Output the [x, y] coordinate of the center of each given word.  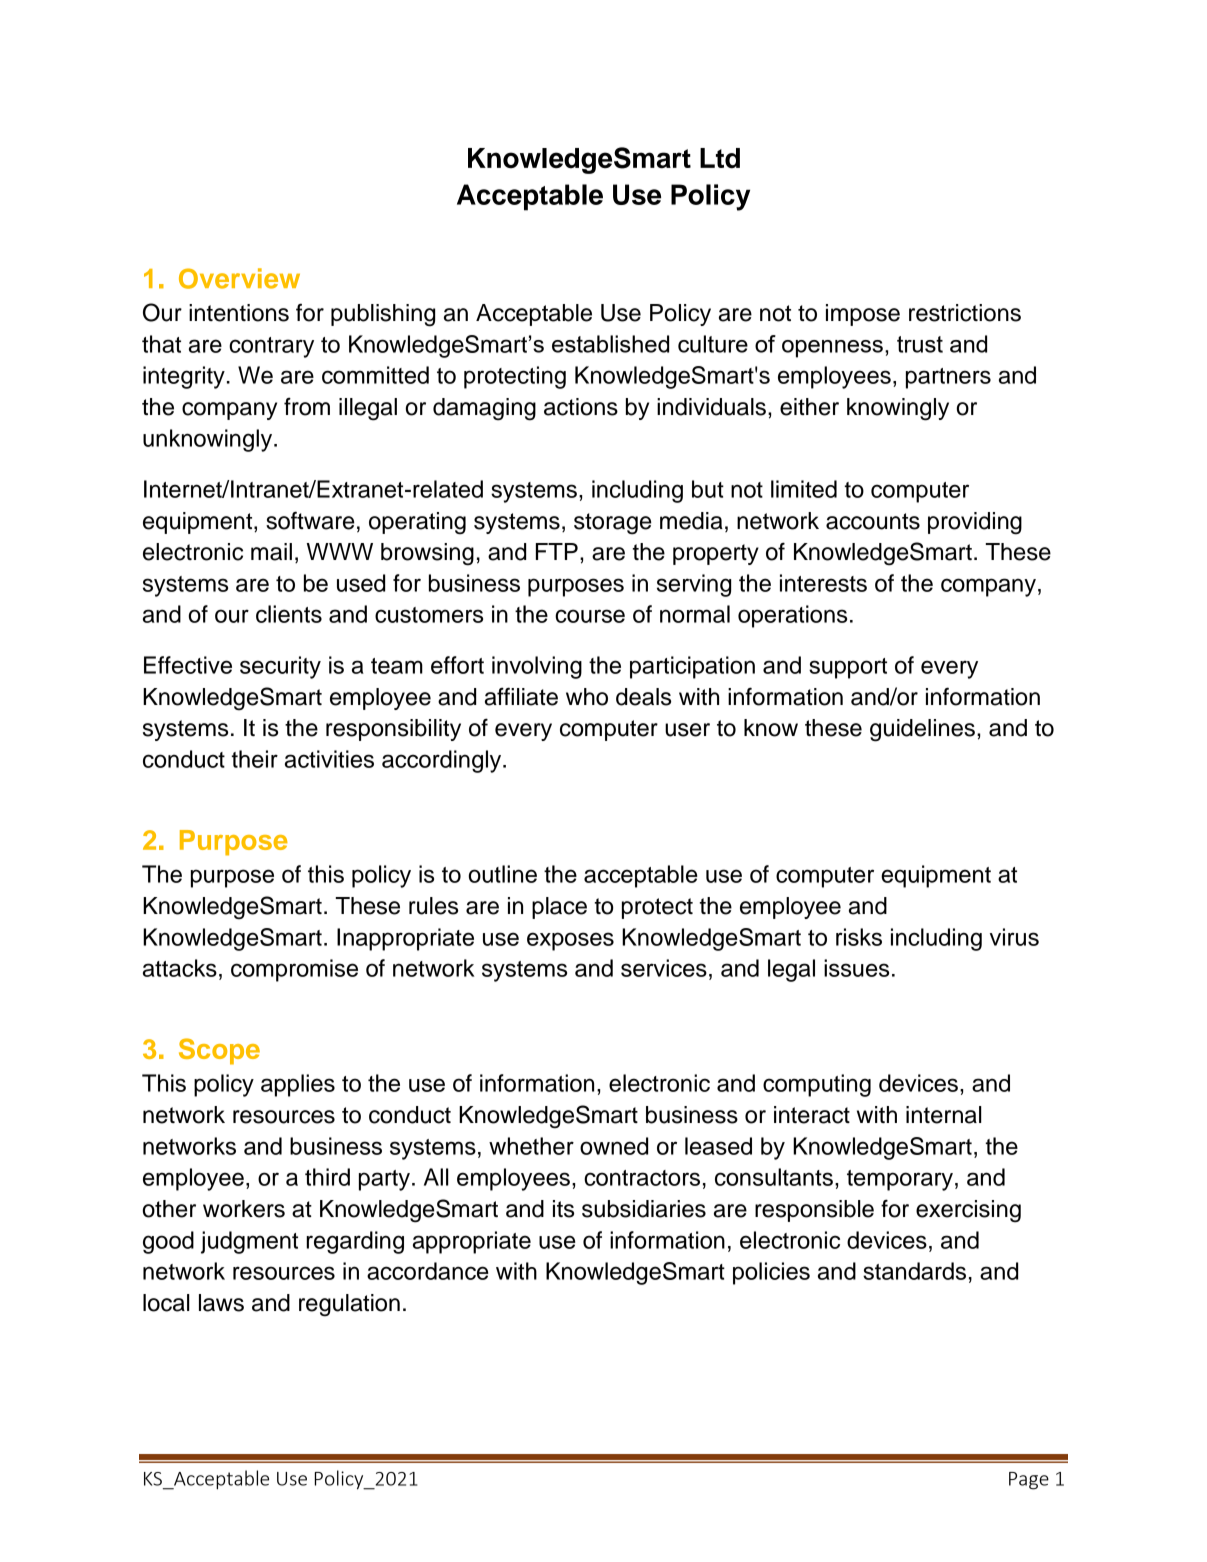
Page [1029, 1481]
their [254, 759]
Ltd [720, 158]
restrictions [965, 313]
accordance [428, 1271]
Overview [239, 278]
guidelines [922, 730]
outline [503, 874]
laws [221, 1303]
